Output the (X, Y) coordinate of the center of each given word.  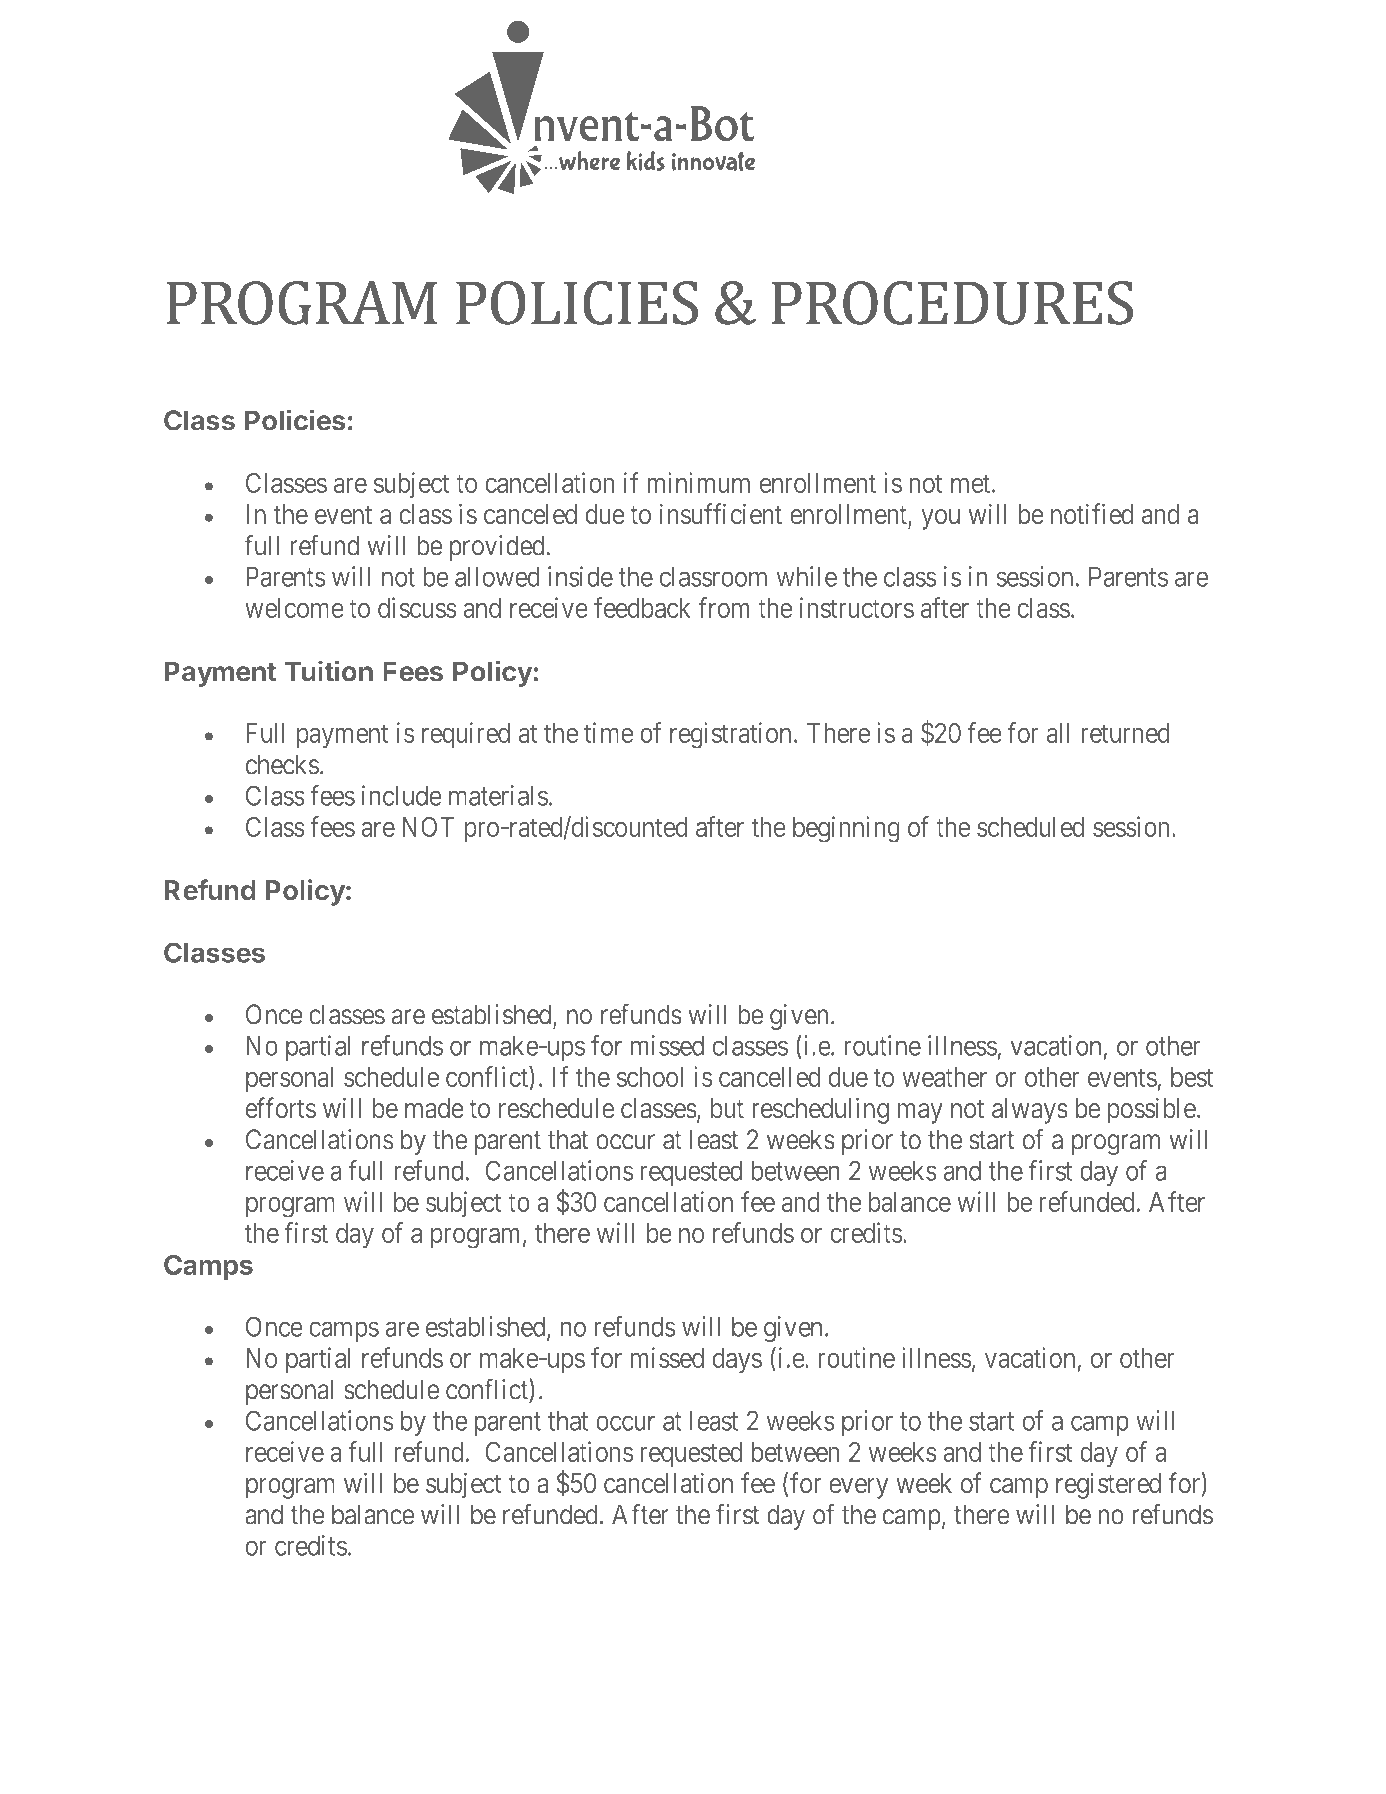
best (1192, 1077)
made (434, 1108)
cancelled (769, 1077)
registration (730, 735)
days (737, 1361)
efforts (281, 1107)
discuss (417, 607)
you (940, 519)
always (1030, 1111)
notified (1092, 513)
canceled (530, 514)
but (727, 1108)
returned (1126, 733)
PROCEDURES (952, 303)
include (402, 795)
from (724, 607)
